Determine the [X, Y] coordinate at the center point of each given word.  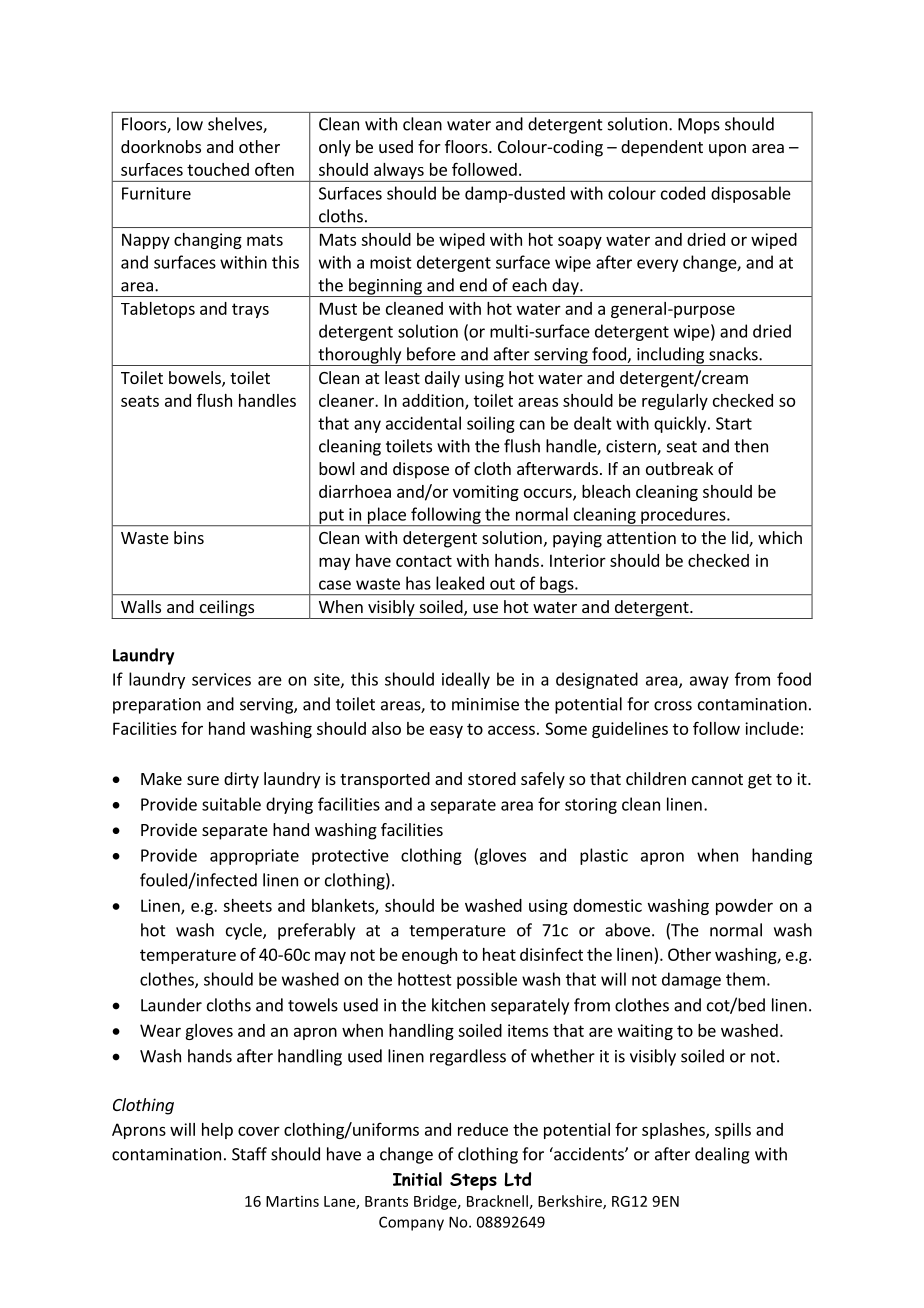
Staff [249, 1154]
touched [218, 169]
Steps [473, 1182]
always [399, 172]
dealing [722, 1155]
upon [727, 150]
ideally [466, 680]
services [221, 679]
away [709, 682]
